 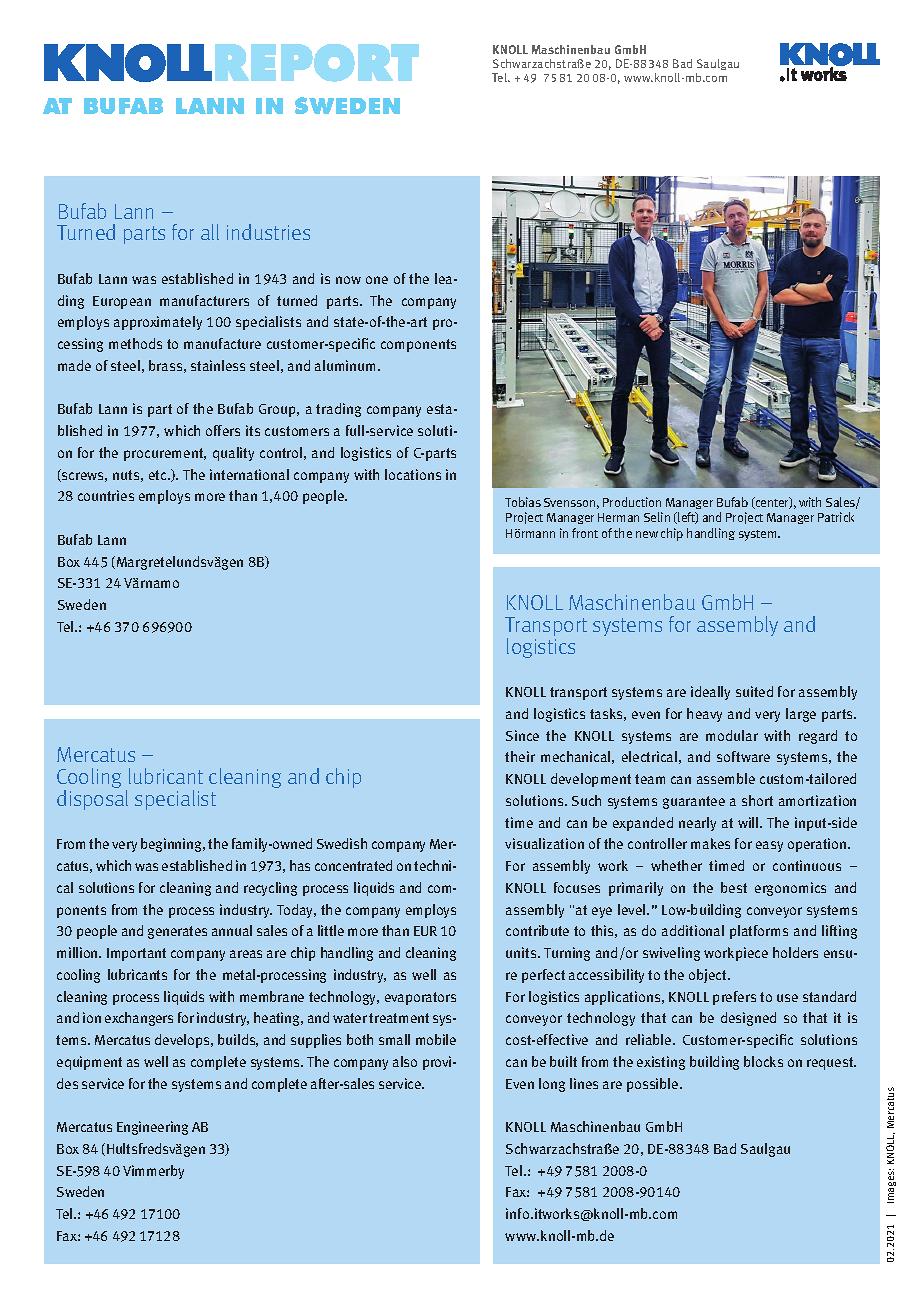 I want to click on suited, so click(x=754, y=691).
